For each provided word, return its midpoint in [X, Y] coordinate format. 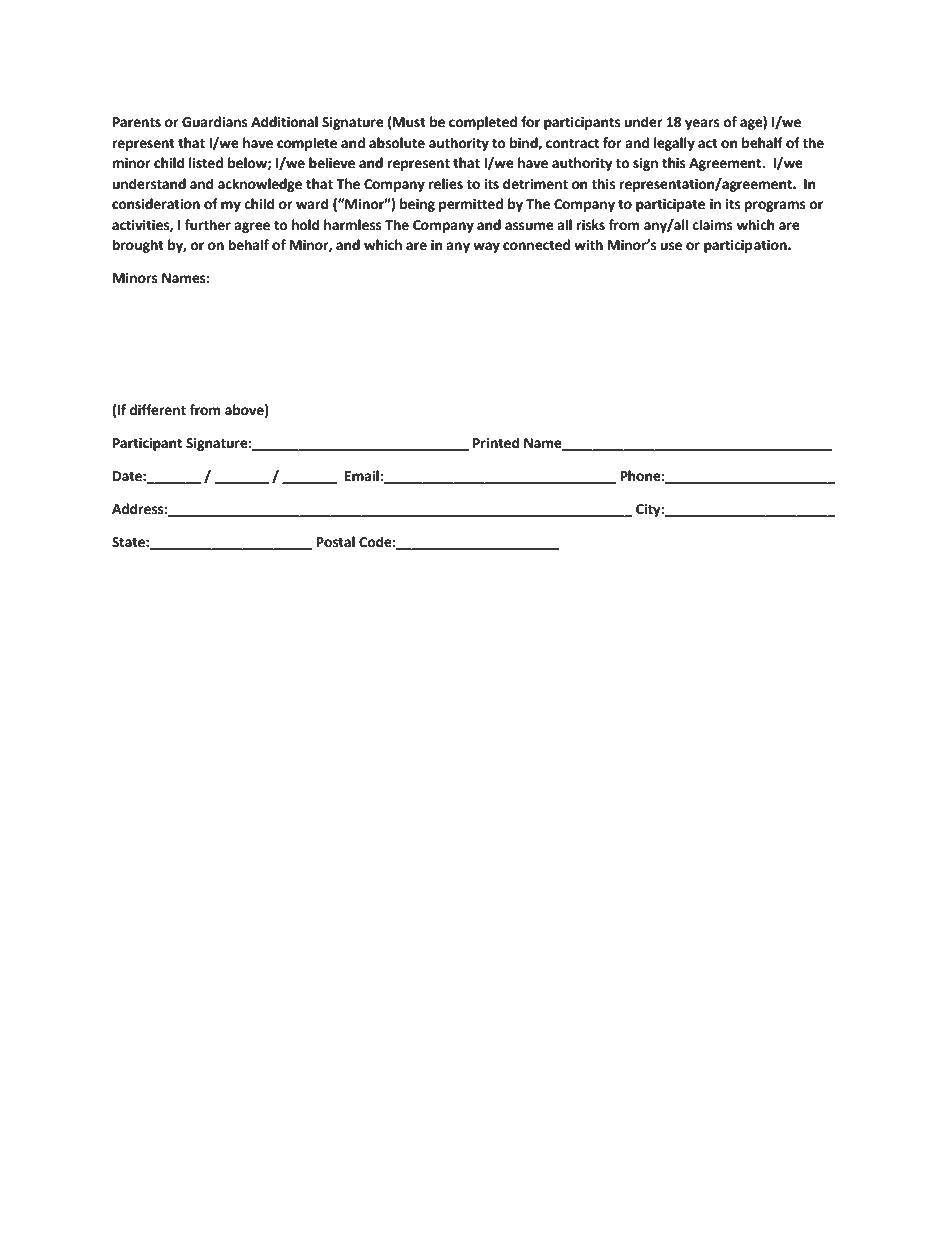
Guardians [215, 122]
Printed [496, 443]
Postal [335, 542]
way [486, 247]
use [671, 246]
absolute [397, 143]
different [157, 410]
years [702, 124]
